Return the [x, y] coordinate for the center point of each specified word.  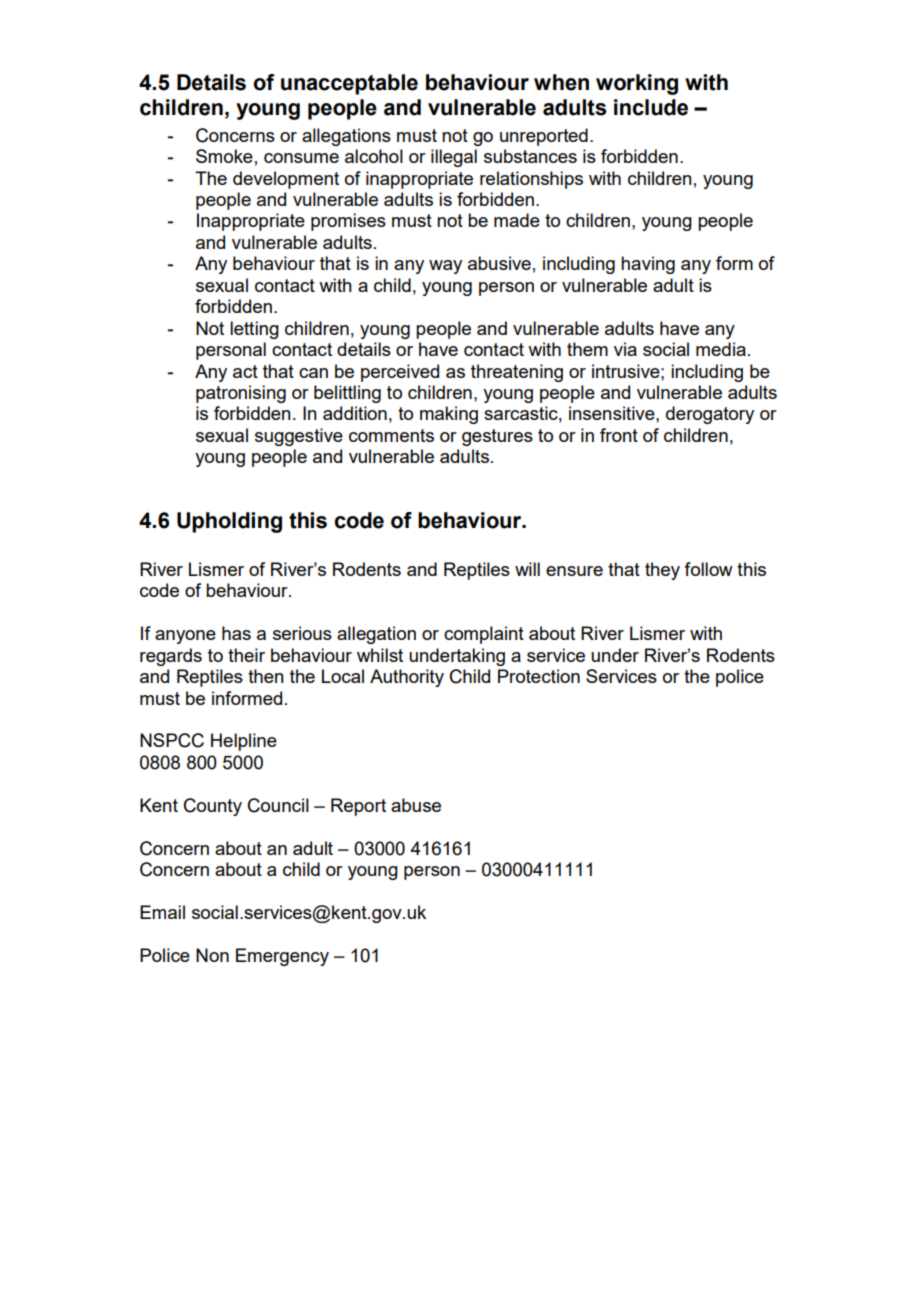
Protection [539, 676]
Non [212, 955]
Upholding [229, 522]
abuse [416, 805]
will [527, 569]
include [651, 107]
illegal [454, 158]
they [662, 571]
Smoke [224, 156]
